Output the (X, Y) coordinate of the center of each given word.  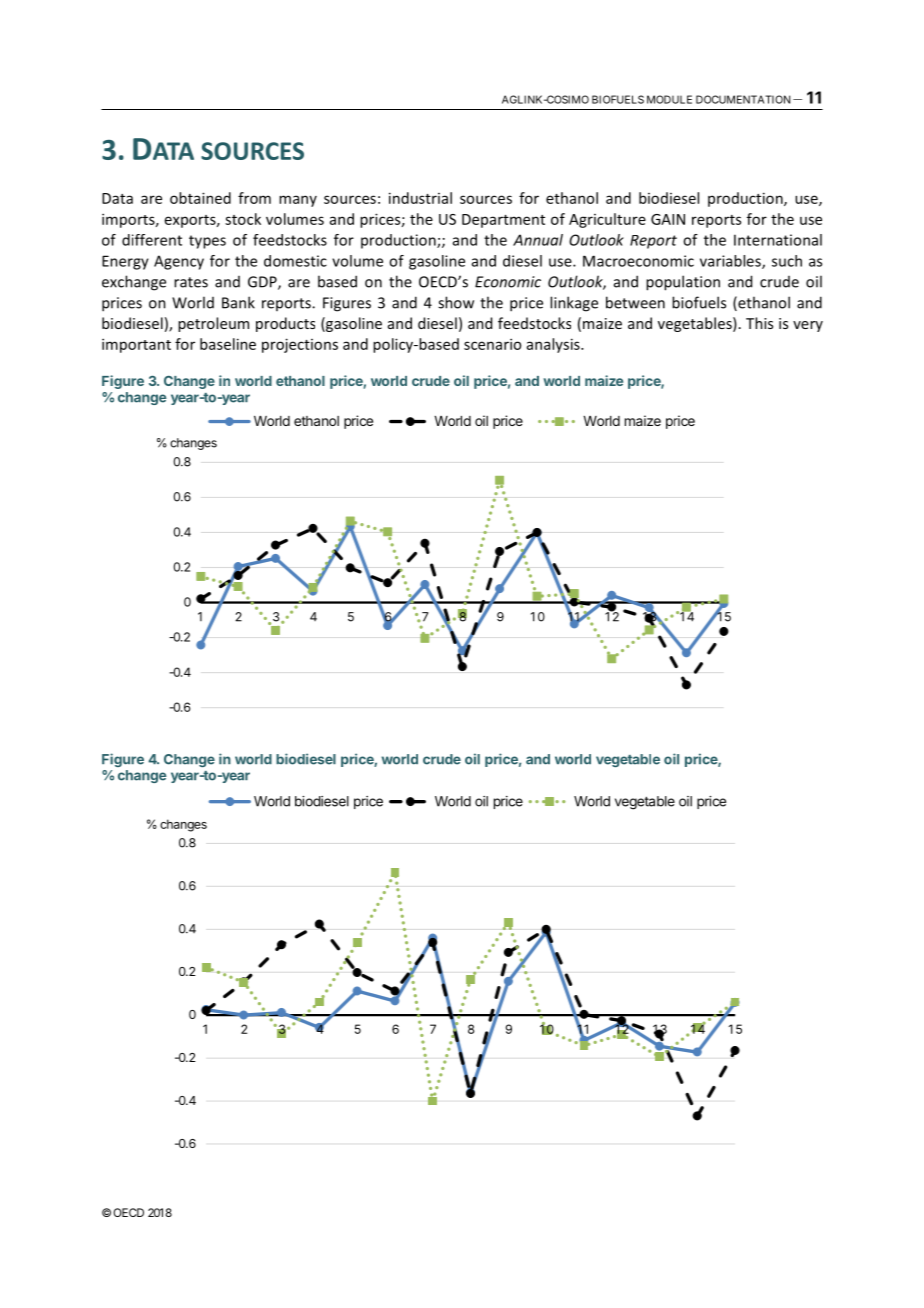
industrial (420, 198)
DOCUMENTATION (743, 99)
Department (503, 221)
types (207, 242)
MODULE (669, 99)
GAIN (668, 219)
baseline (228, 344)
